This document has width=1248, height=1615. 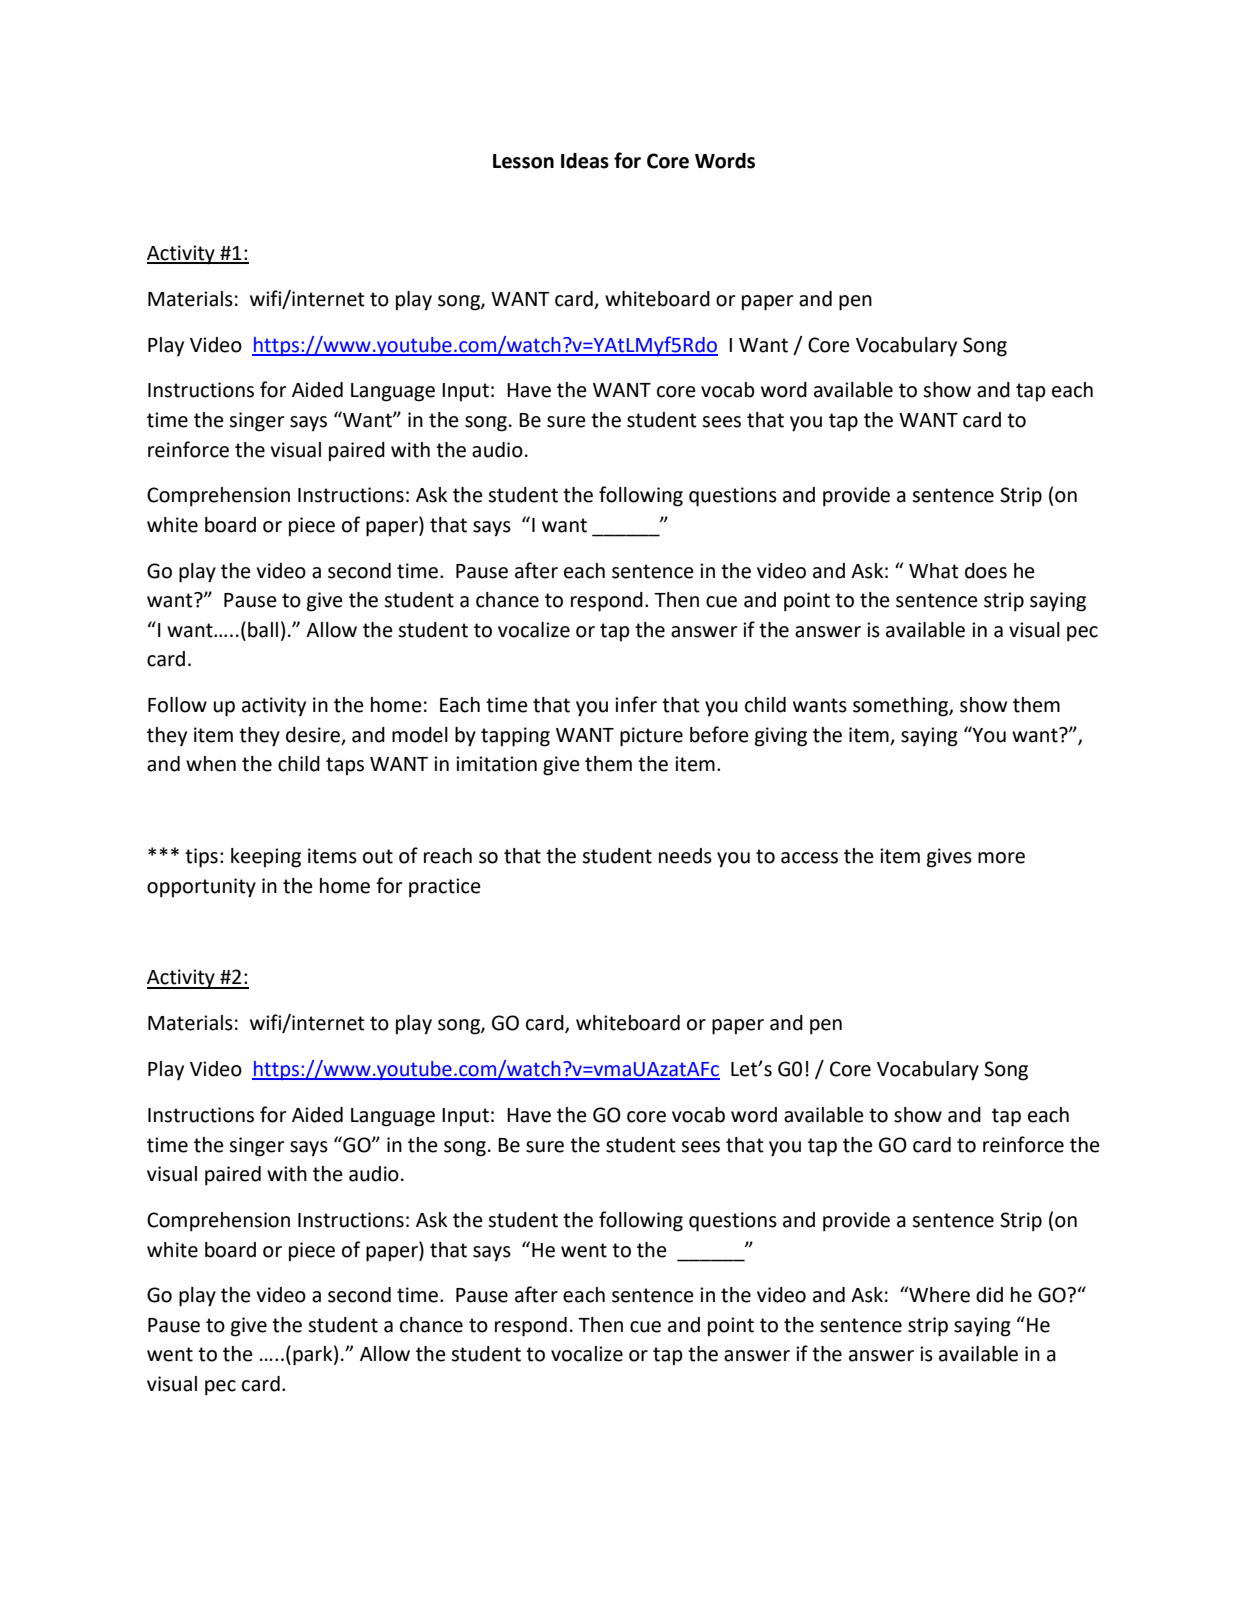 I want to click on desire, so click(x=314, y=736).
